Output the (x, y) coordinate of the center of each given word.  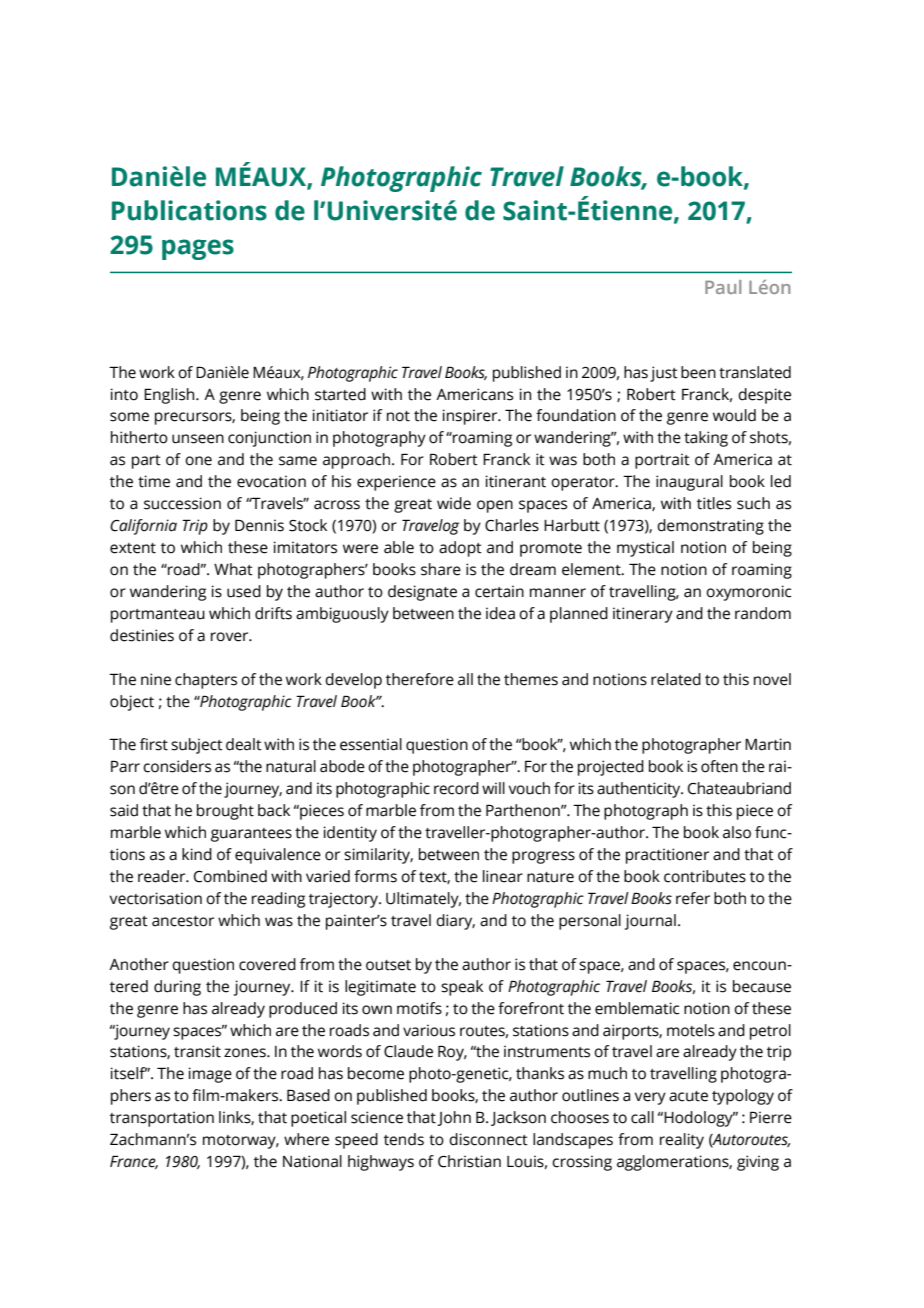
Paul (723, 287)
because (762, 986)
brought (225, 812)
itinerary (643, 615)
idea (500, 613)
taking (706, 439)
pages (198, 249)
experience (396, 483)
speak (462, 988)
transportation (162, 1119)
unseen (198, 439)
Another (139, 964)
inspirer (471, 417)
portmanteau (158, 616)
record (456, 788)
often (719, 766)
